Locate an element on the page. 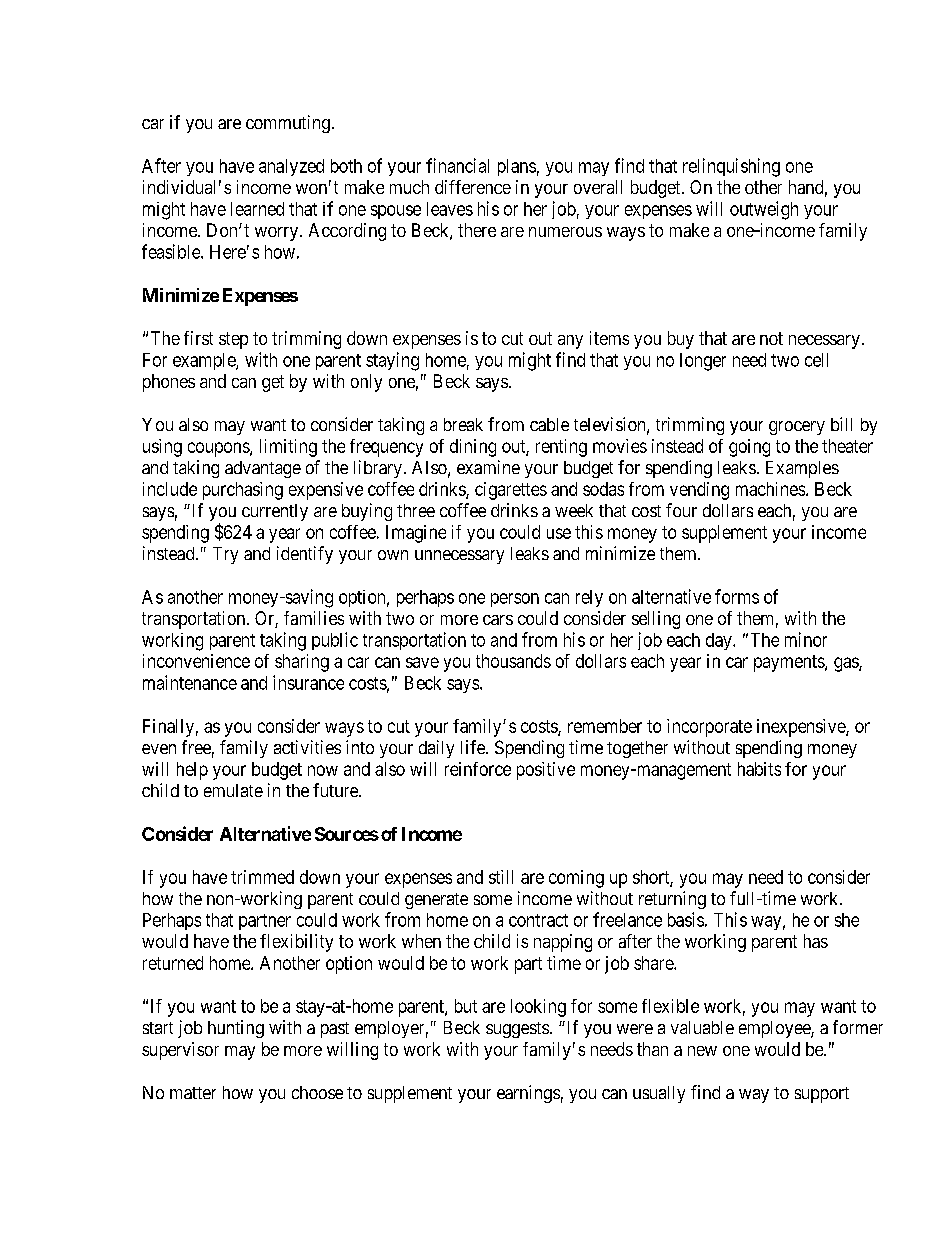 The image size is (952, 1233). earnings is located at coordinates (528, 1094).
